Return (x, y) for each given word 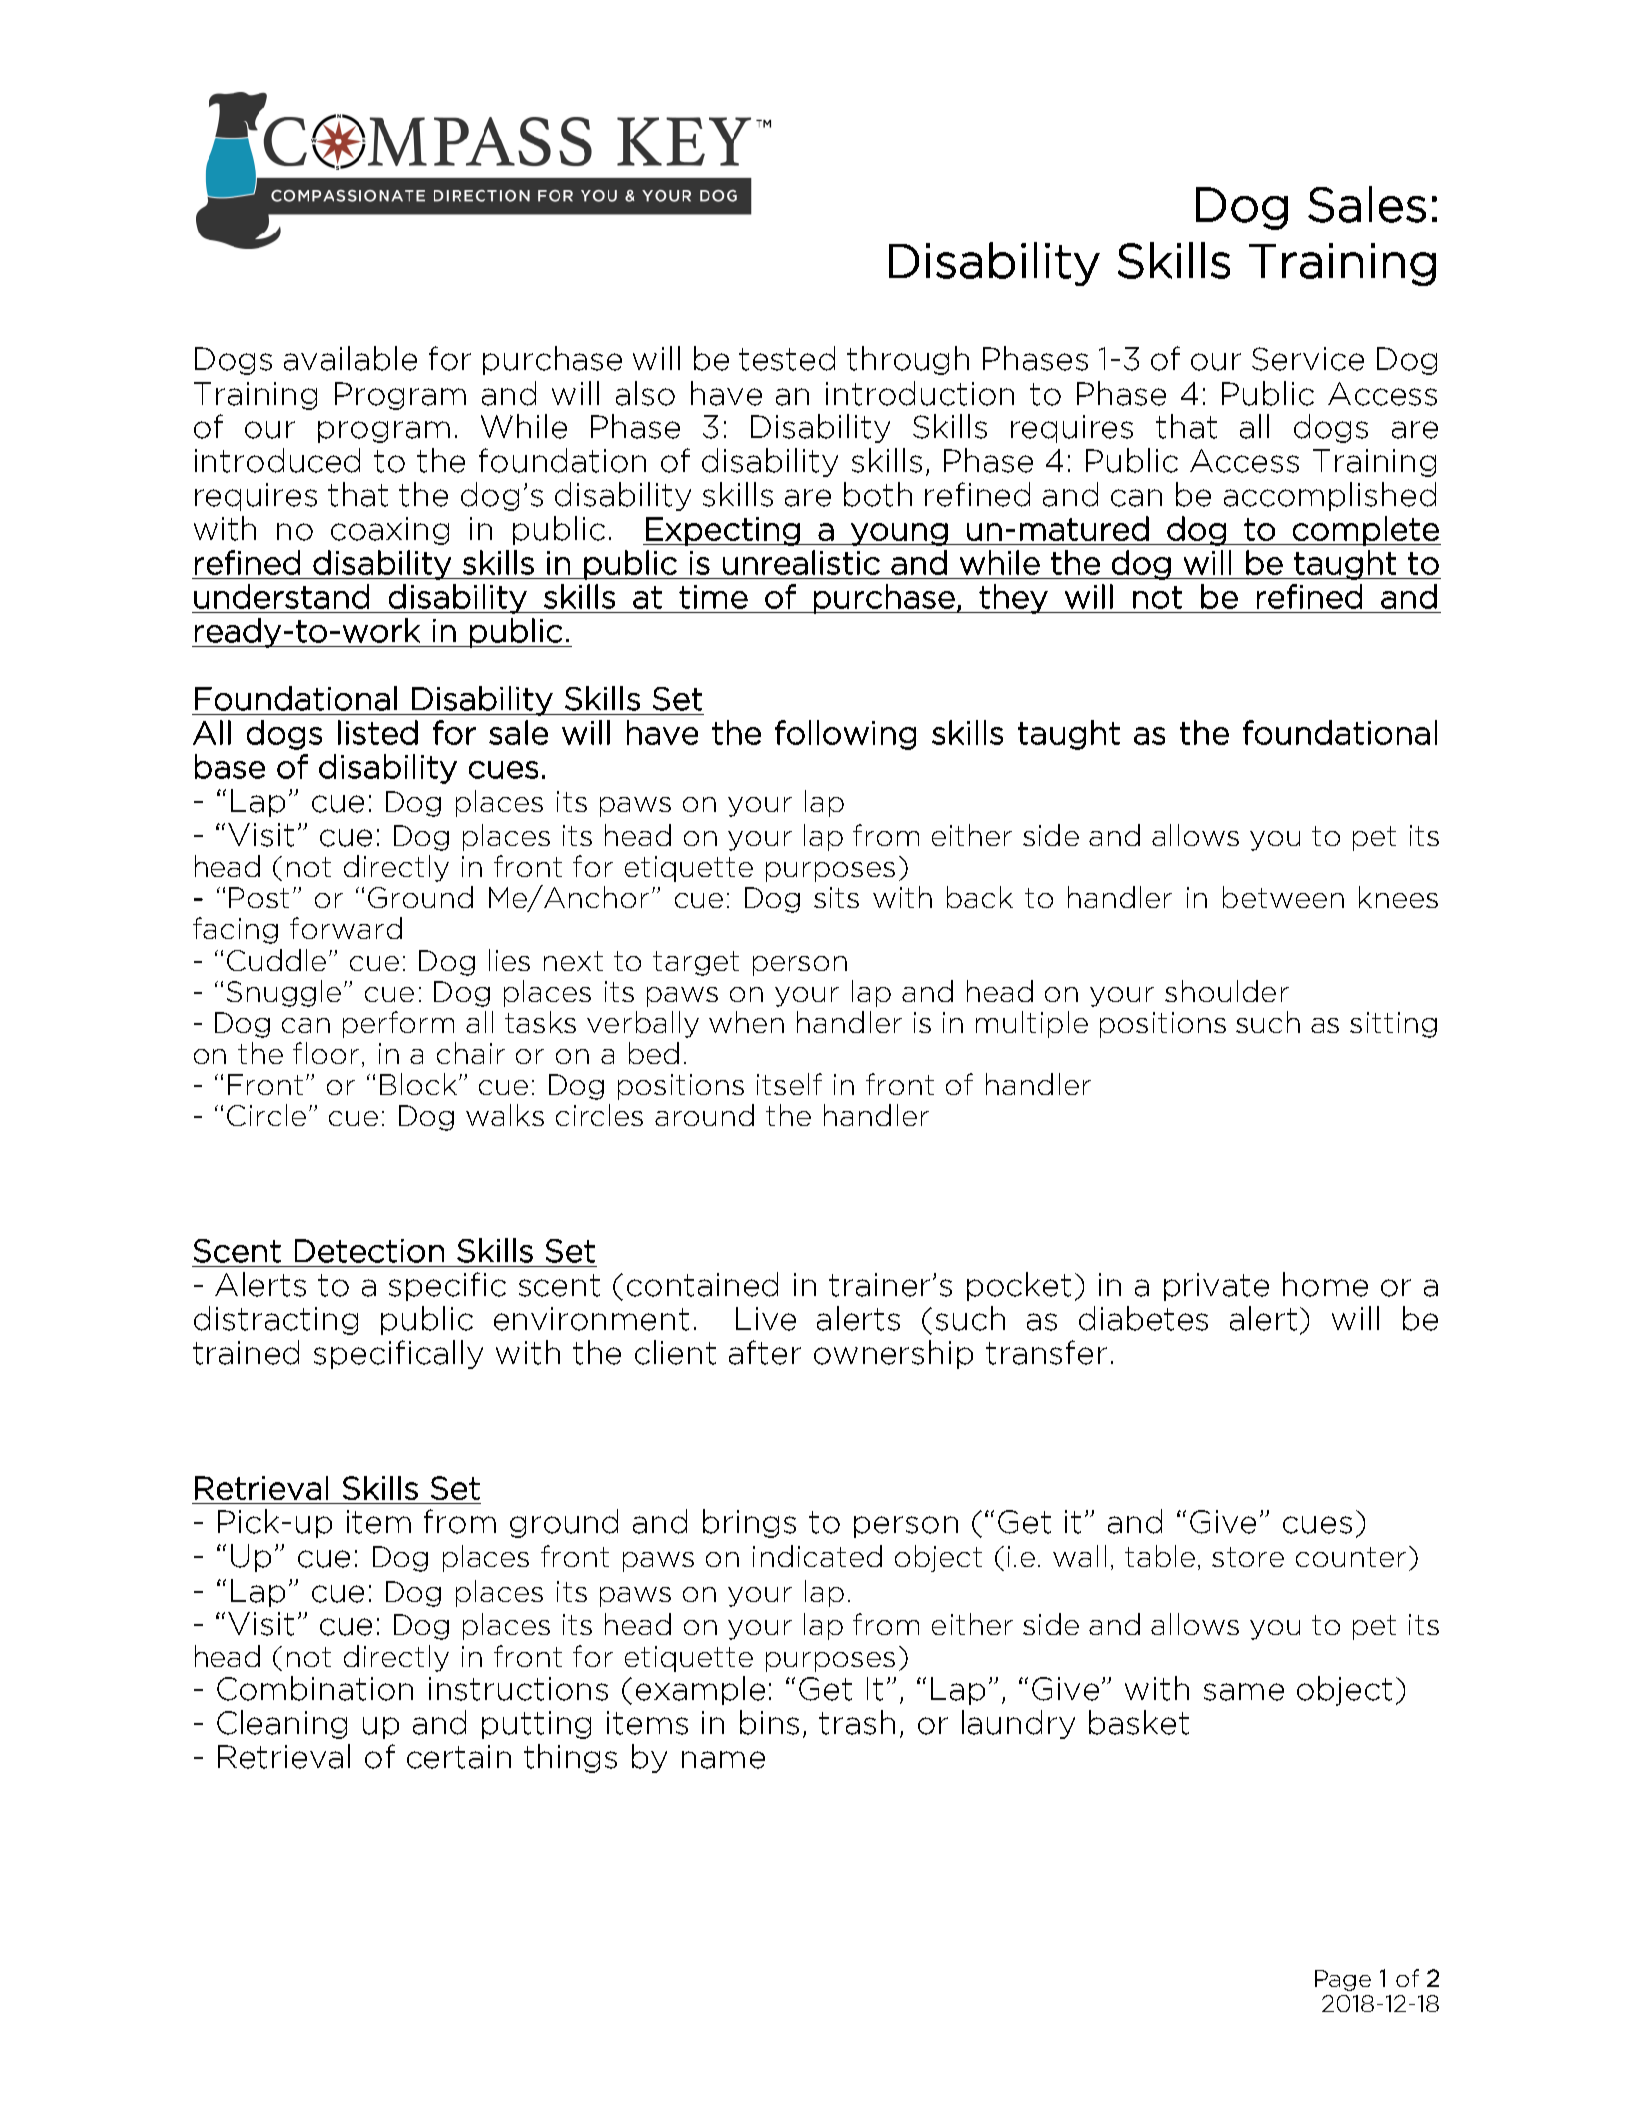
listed (378, 732)
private (1216, 1287)
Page (1343, 1980)
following (845, 735)
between (1283, 897)
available (350, 358)
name (723, 1760)
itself (789, 1084)
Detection (369, 1251)
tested (787, 358)
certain (459, 1757)
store (1248, 1557)
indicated (817, 1556)
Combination (315, 1688)
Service (1308, 359)
